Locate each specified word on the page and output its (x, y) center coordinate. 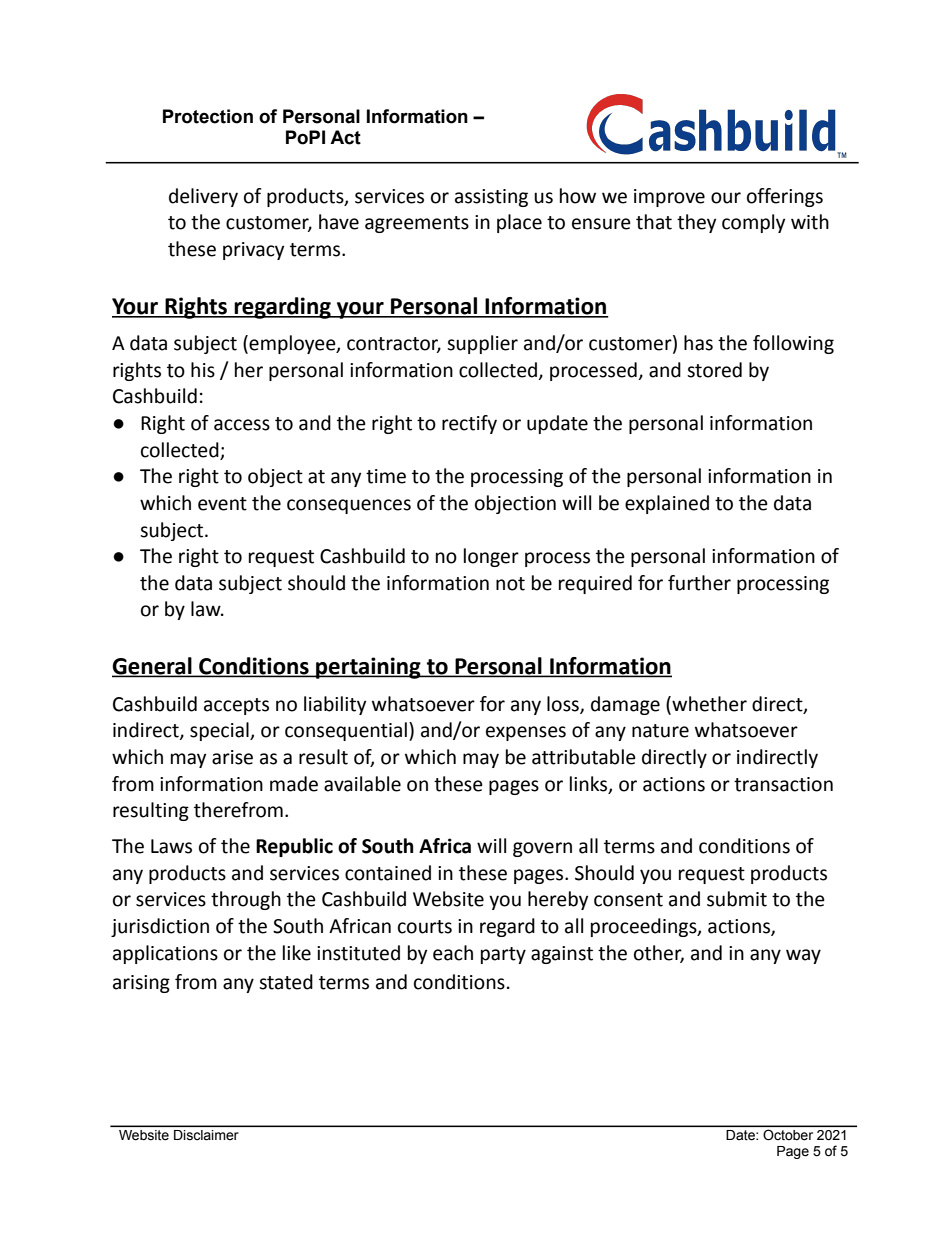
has (698, 343)
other (659, 953)
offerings (785, 197)
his (203, 370)
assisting (491, 198)
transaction (783, 784)
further (699, 583)
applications (165, 954)
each (453, 953)
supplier (482, 344)
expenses (526, 733)
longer (491, 557)
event (222, 504)
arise (232, 757)
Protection (208, 116)
